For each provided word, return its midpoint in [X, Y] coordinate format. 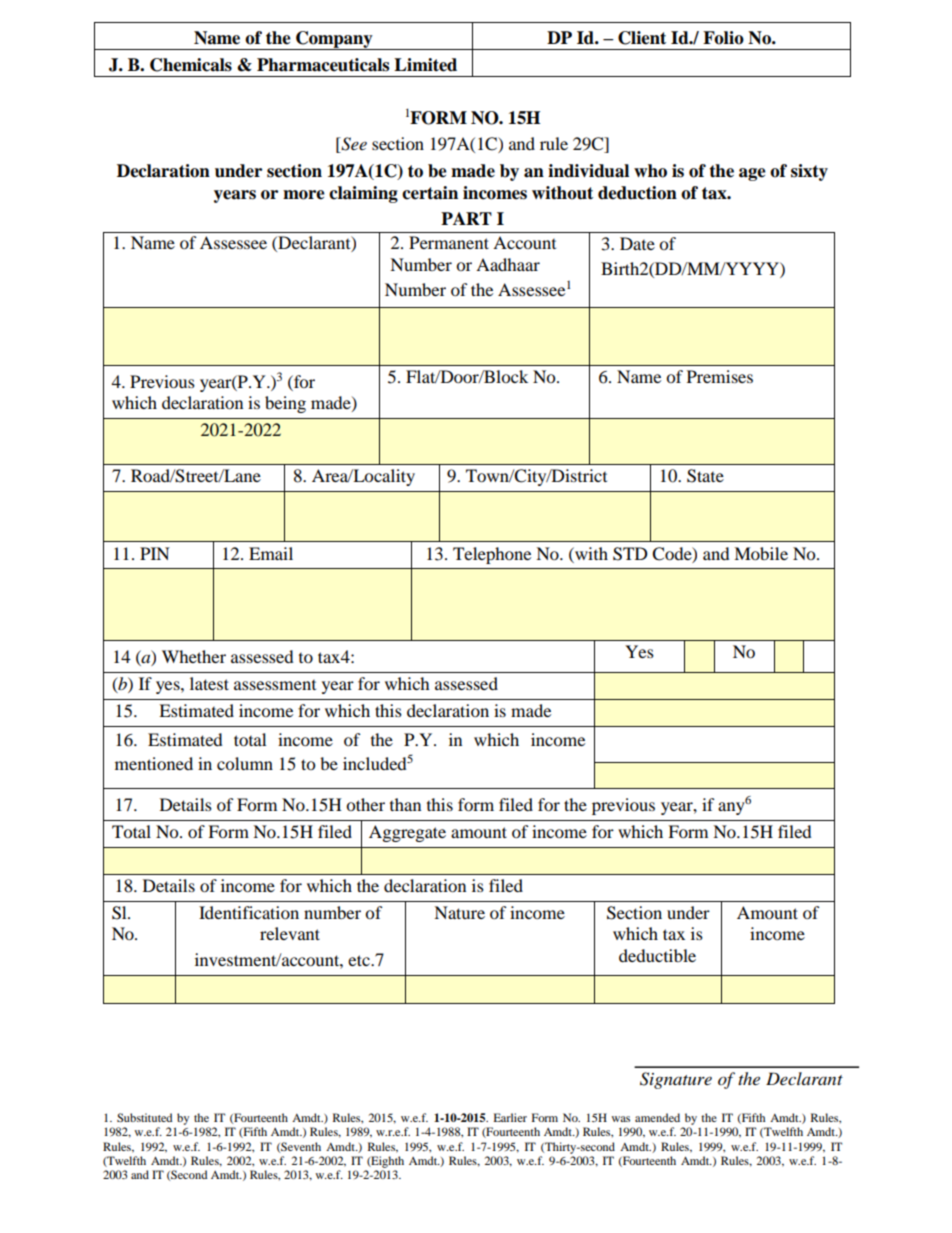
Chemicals [191, 65]
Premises [720, 376]
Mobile [761, 553]
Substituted [145, 1117]
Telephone [492, 555]
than [405, 804]
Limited [425, 65]
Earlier [510, 1117]
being [285, 404]
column [245, 763]
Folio [723, 38]
